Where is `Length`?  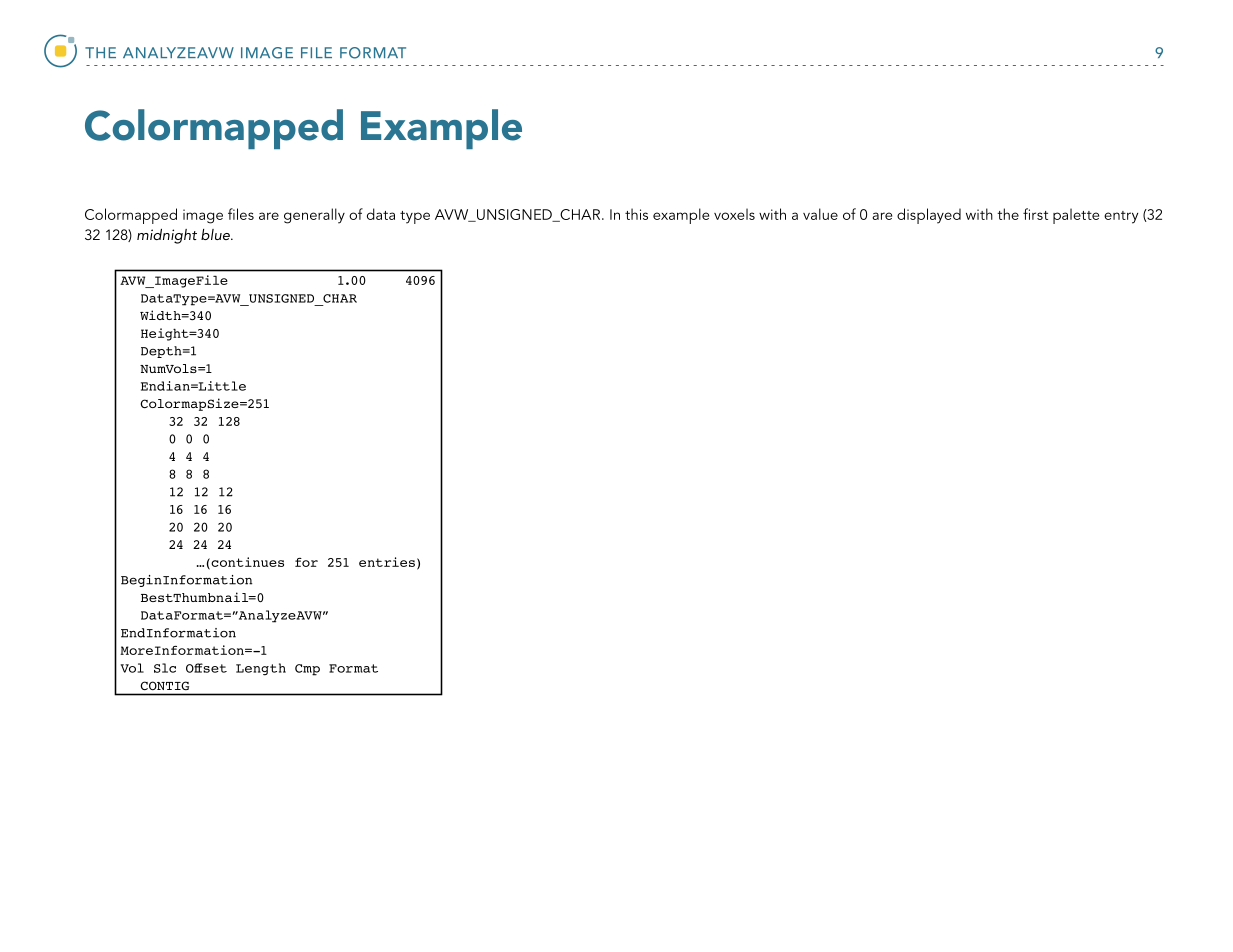
Length is located at coordinates (261, 669).
